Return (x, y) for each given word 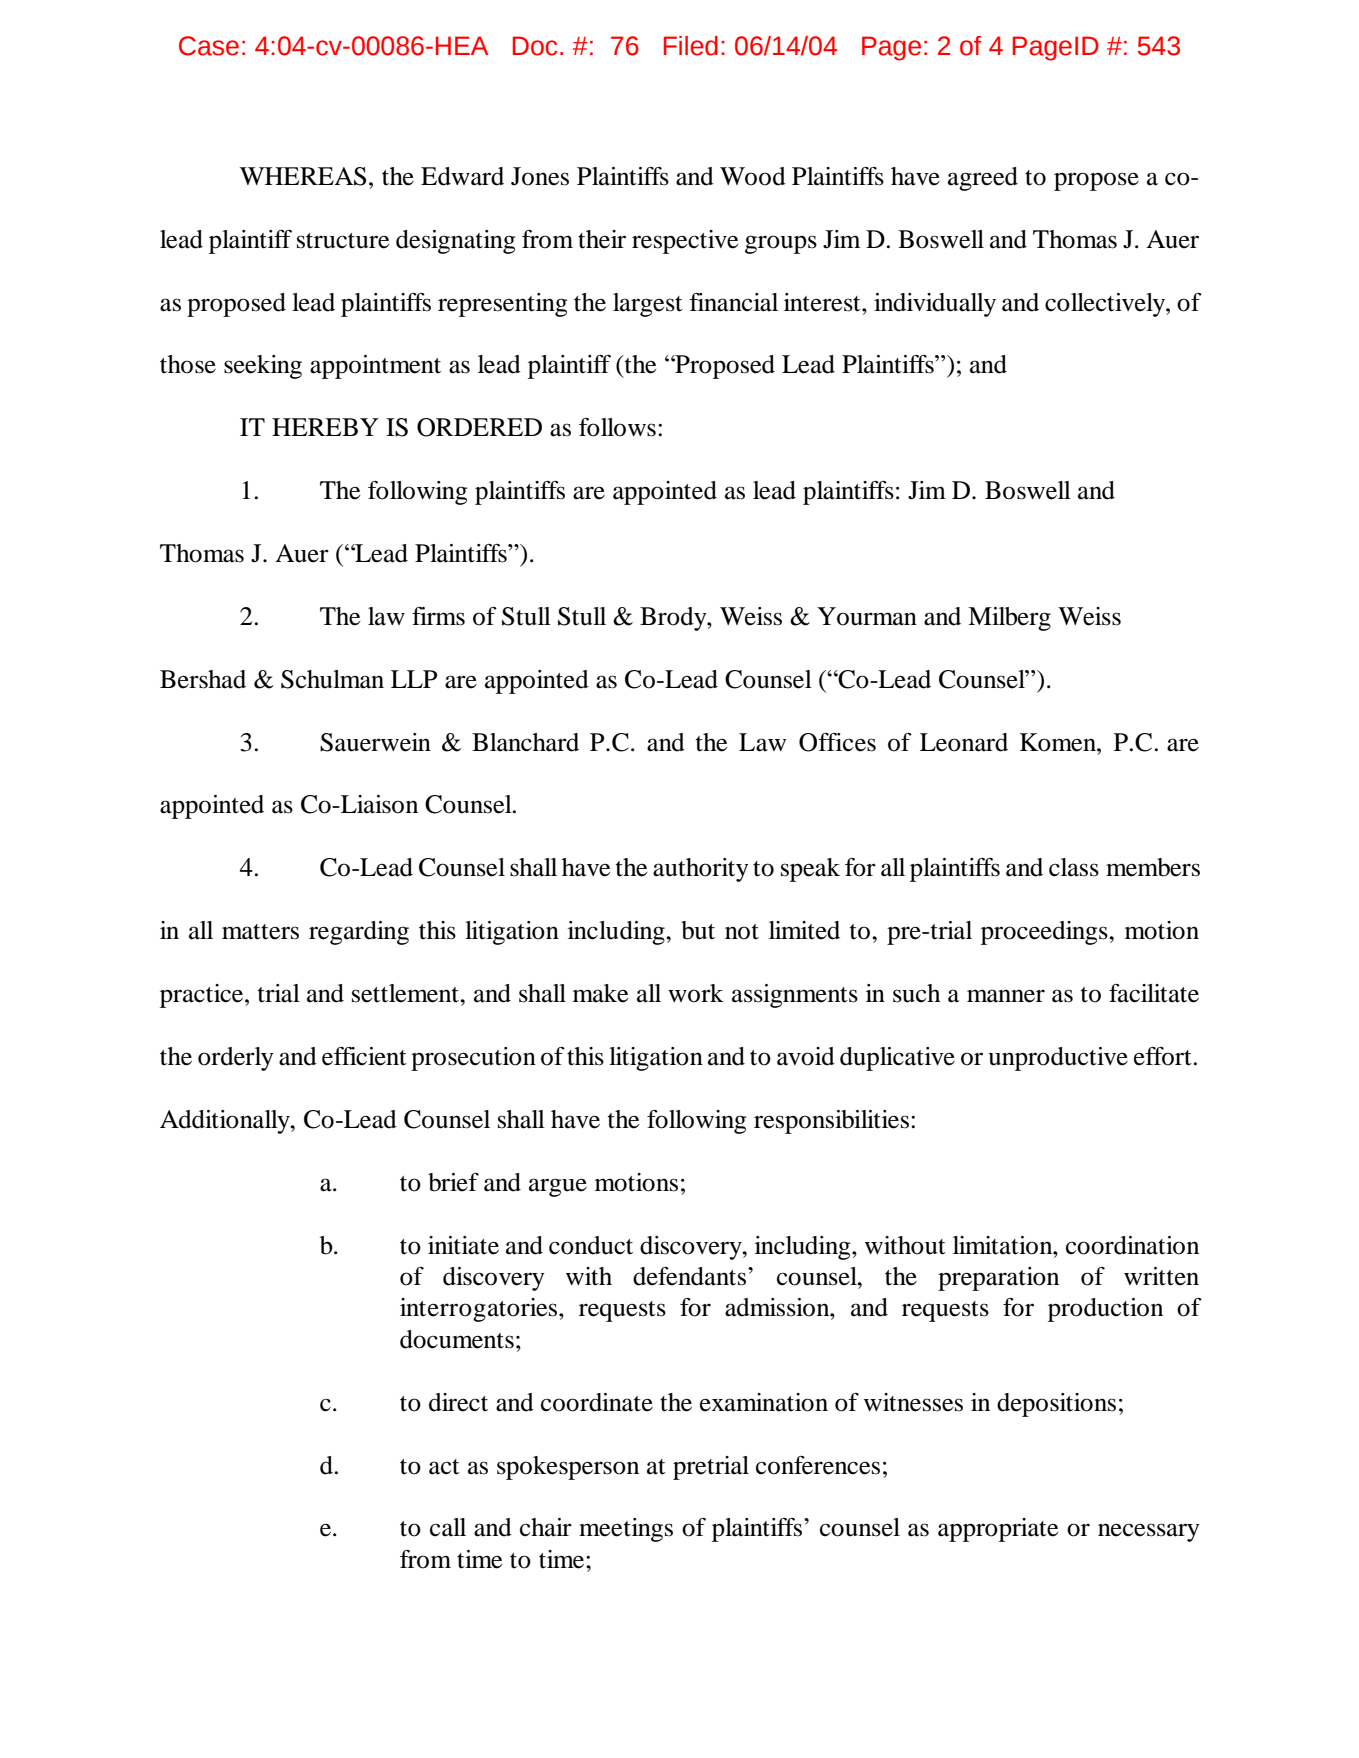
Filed (691, 46)
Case (209, 46)
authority (701, 870)
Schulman (332, 679)
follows (617, 427)
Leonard (964, 742)
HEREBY (325, 427)
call (448, 1527)
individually (935, 305)
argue (558, 1187)
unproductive (1058, 1059)
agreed (983, 179)
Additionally (226, 1122)
